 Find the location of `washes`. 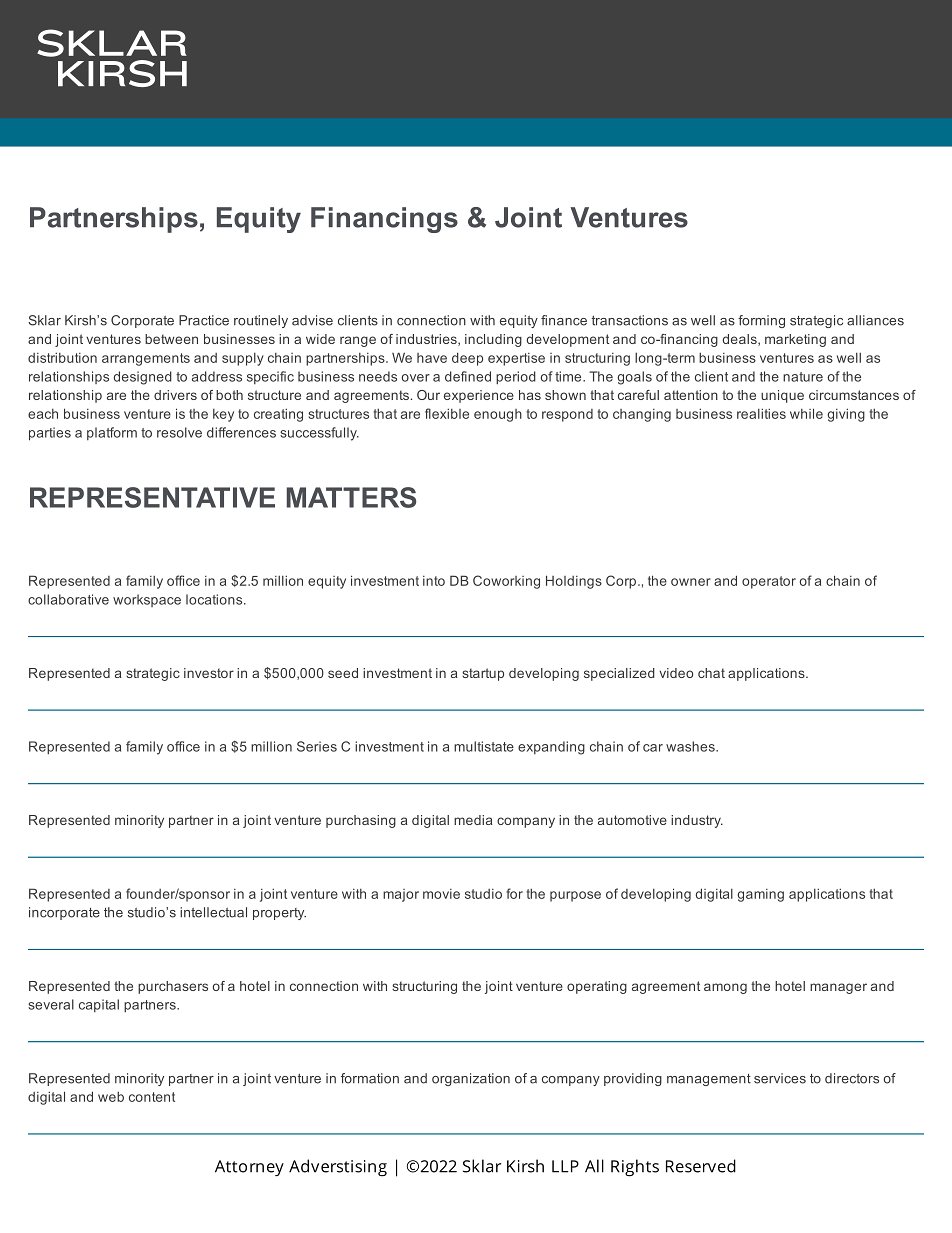

washes is located at coordinates (691, 746).
